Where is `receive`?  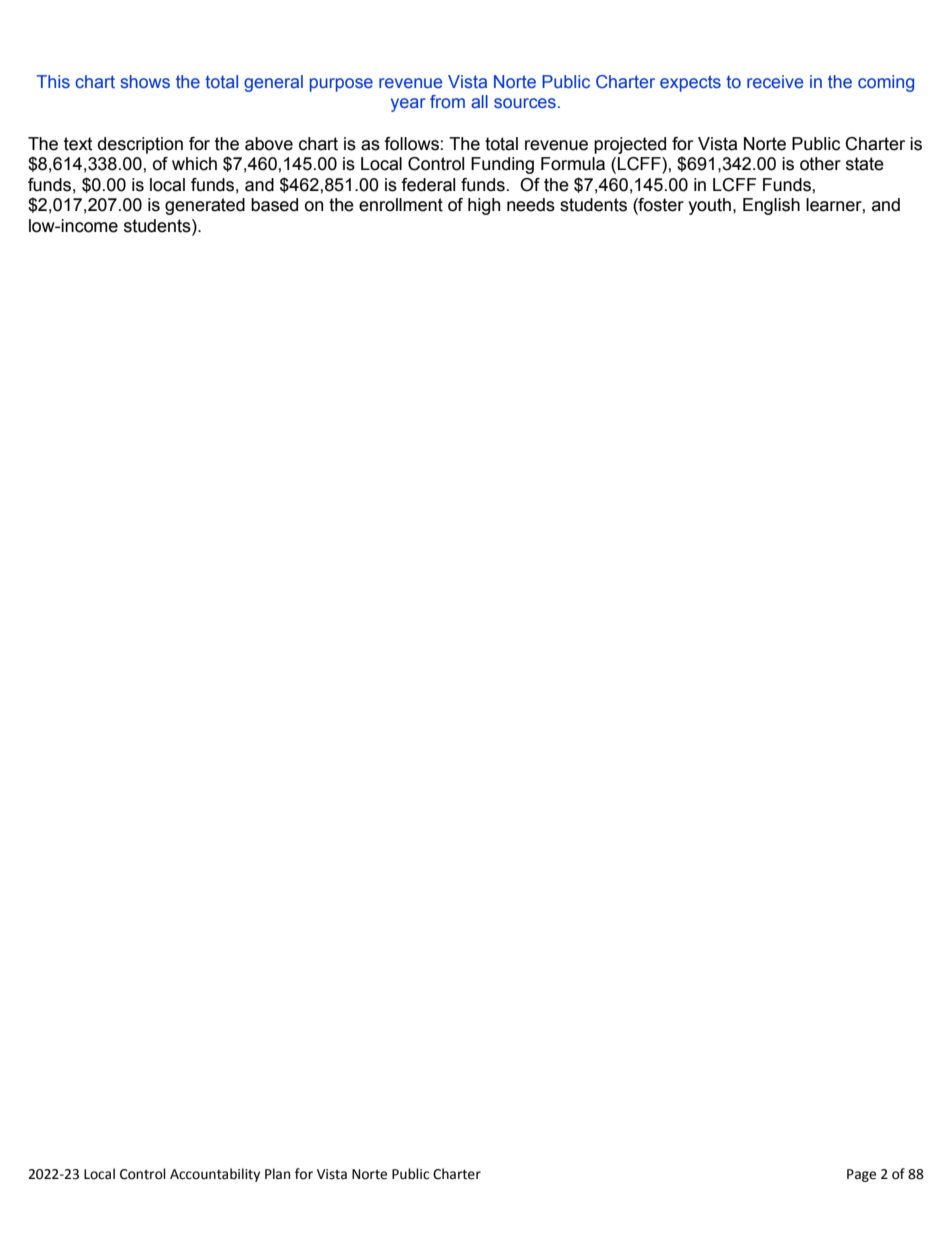 receive is located at coordinates (775, 82).
